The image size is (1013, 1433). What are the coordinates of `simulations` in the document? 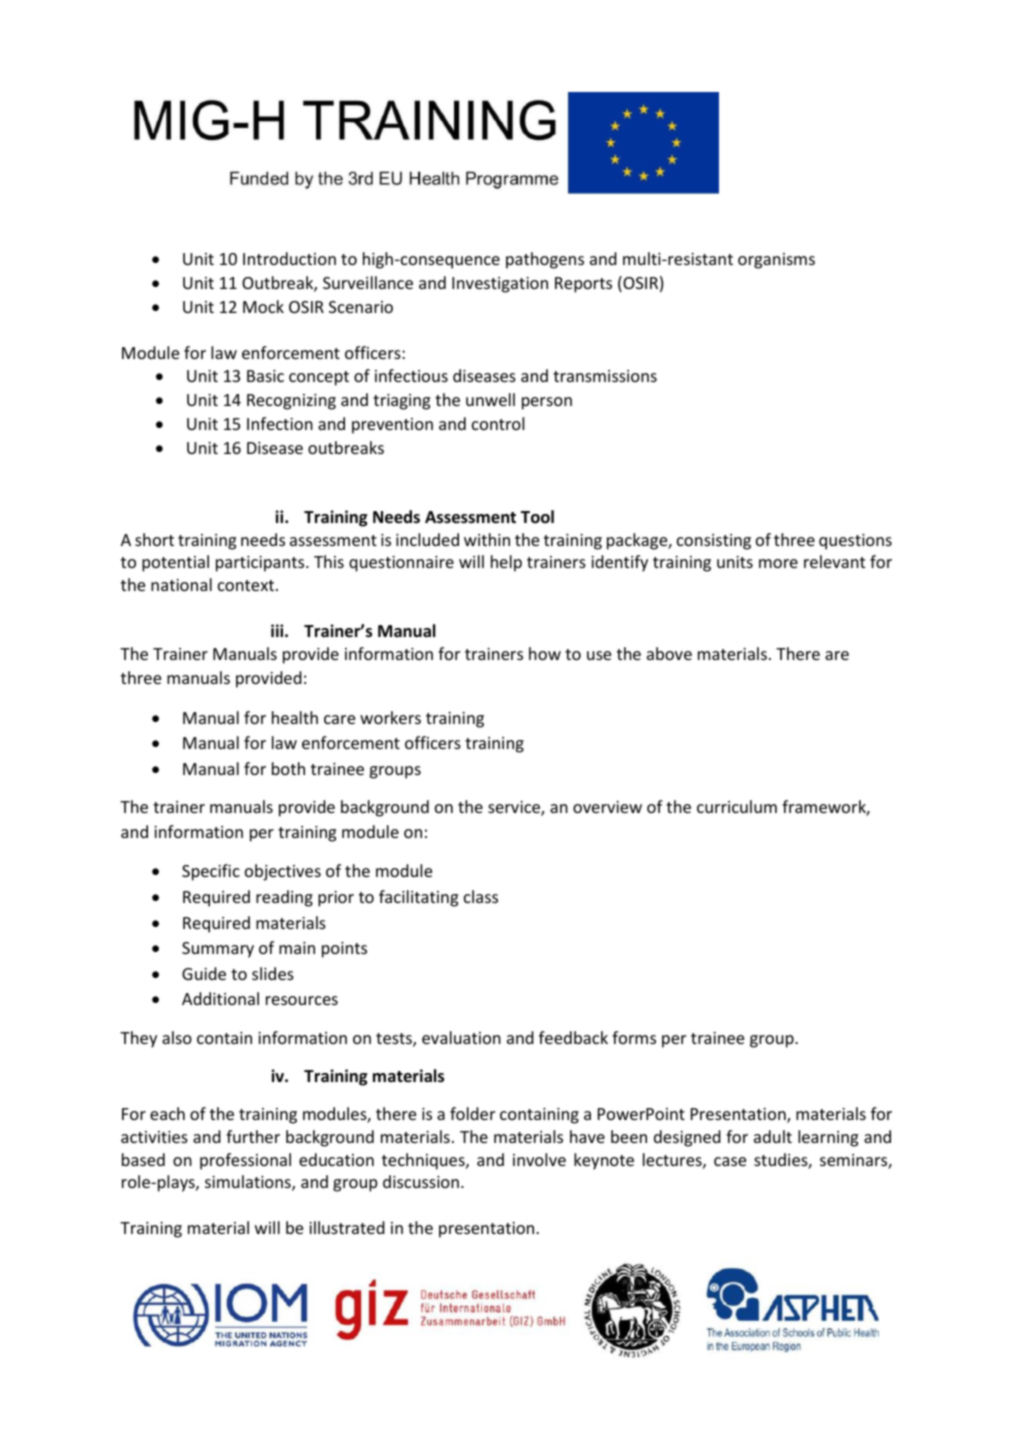 It's located at (249, 1183).
